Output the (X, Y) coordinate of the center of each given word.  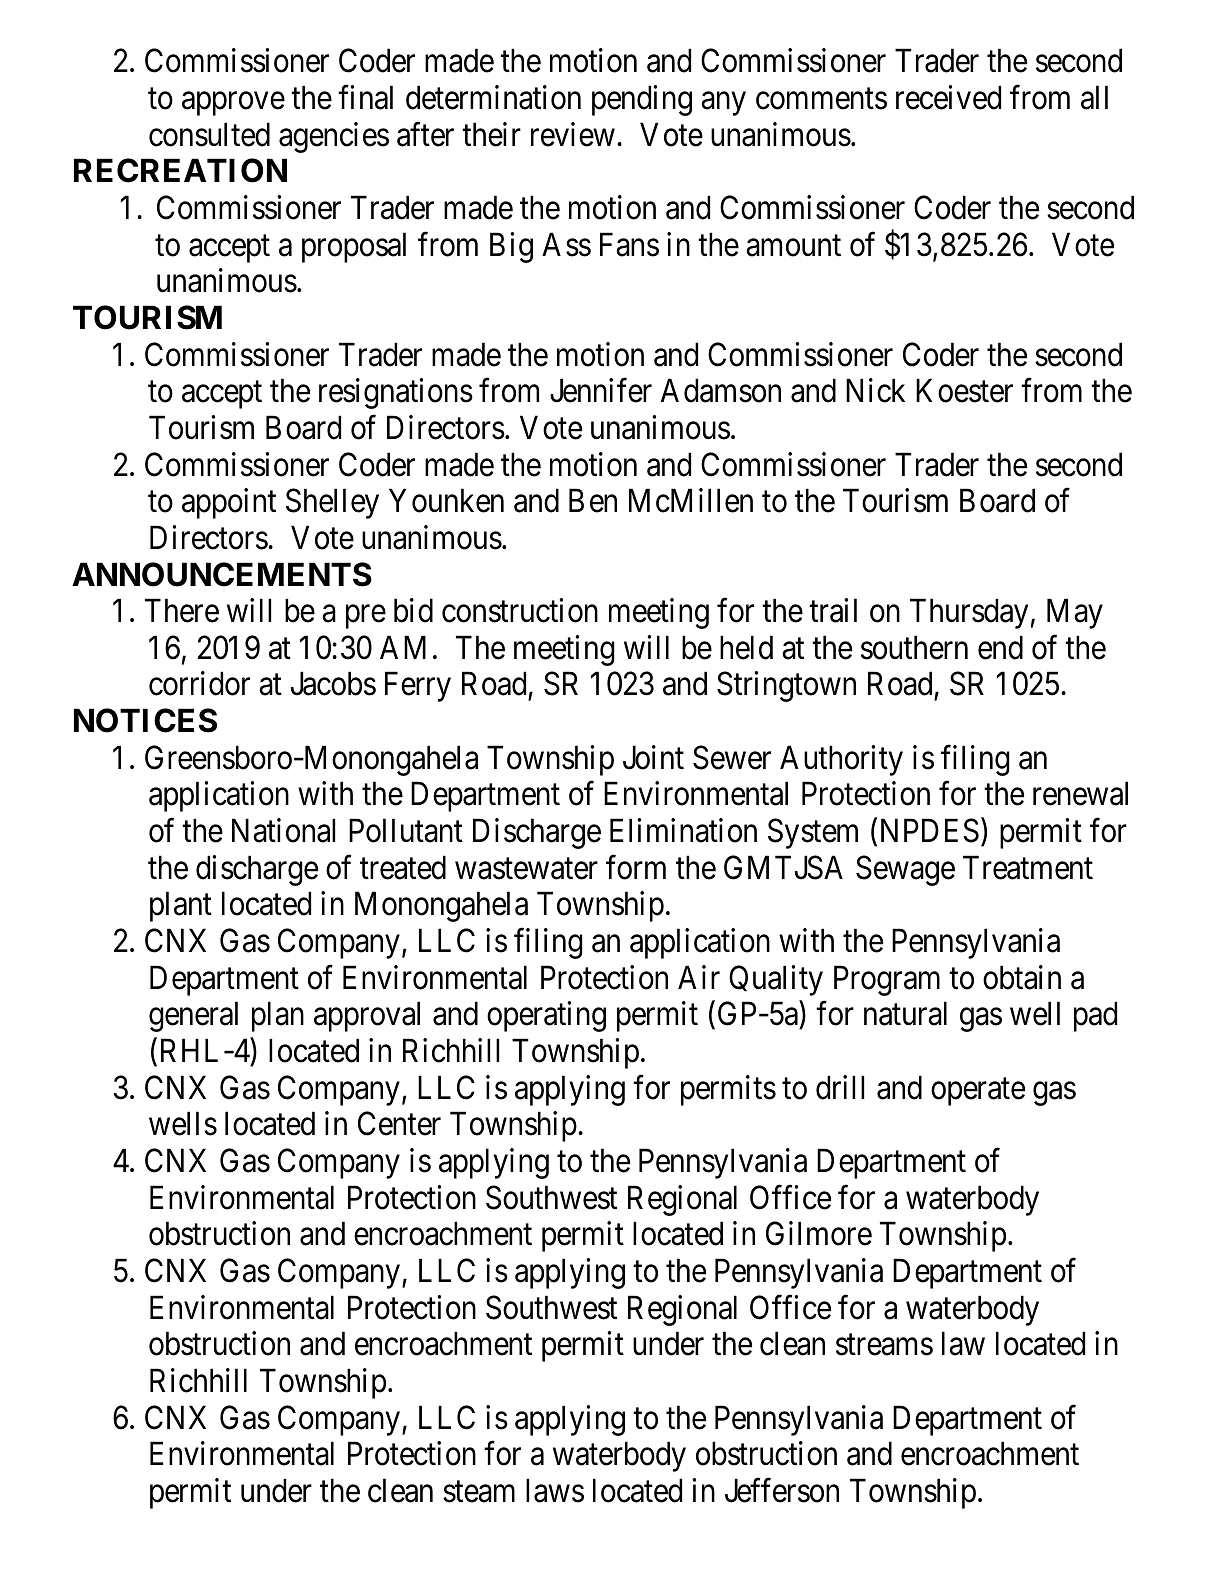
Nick (875, 390)
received (948, 97)
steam (479, 1492)
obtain (1022, 977)
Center (399, 1124)
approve (233, 104)
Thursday (969, 613)
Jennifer (601, 390)
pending (642, 100)
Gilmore (819, 1234)
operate (978, 1092)
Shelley (332, 503)
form (636, 867)
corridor (199, 684)
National (283, 830)
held (746, 647)
